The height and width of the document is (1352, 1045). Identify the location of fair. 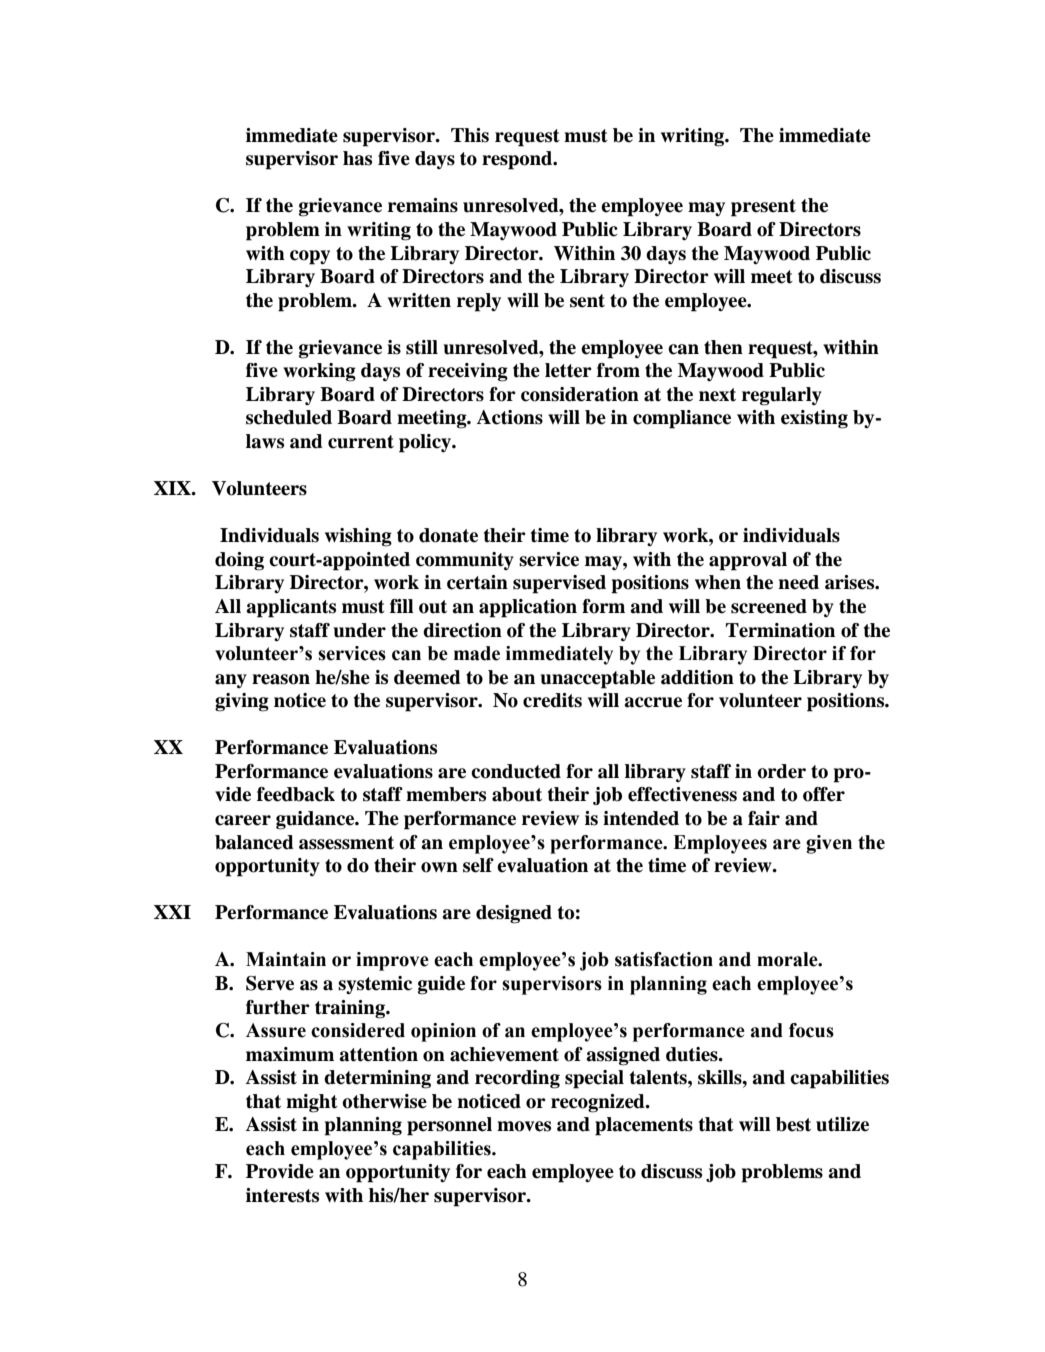
(764, 818).
